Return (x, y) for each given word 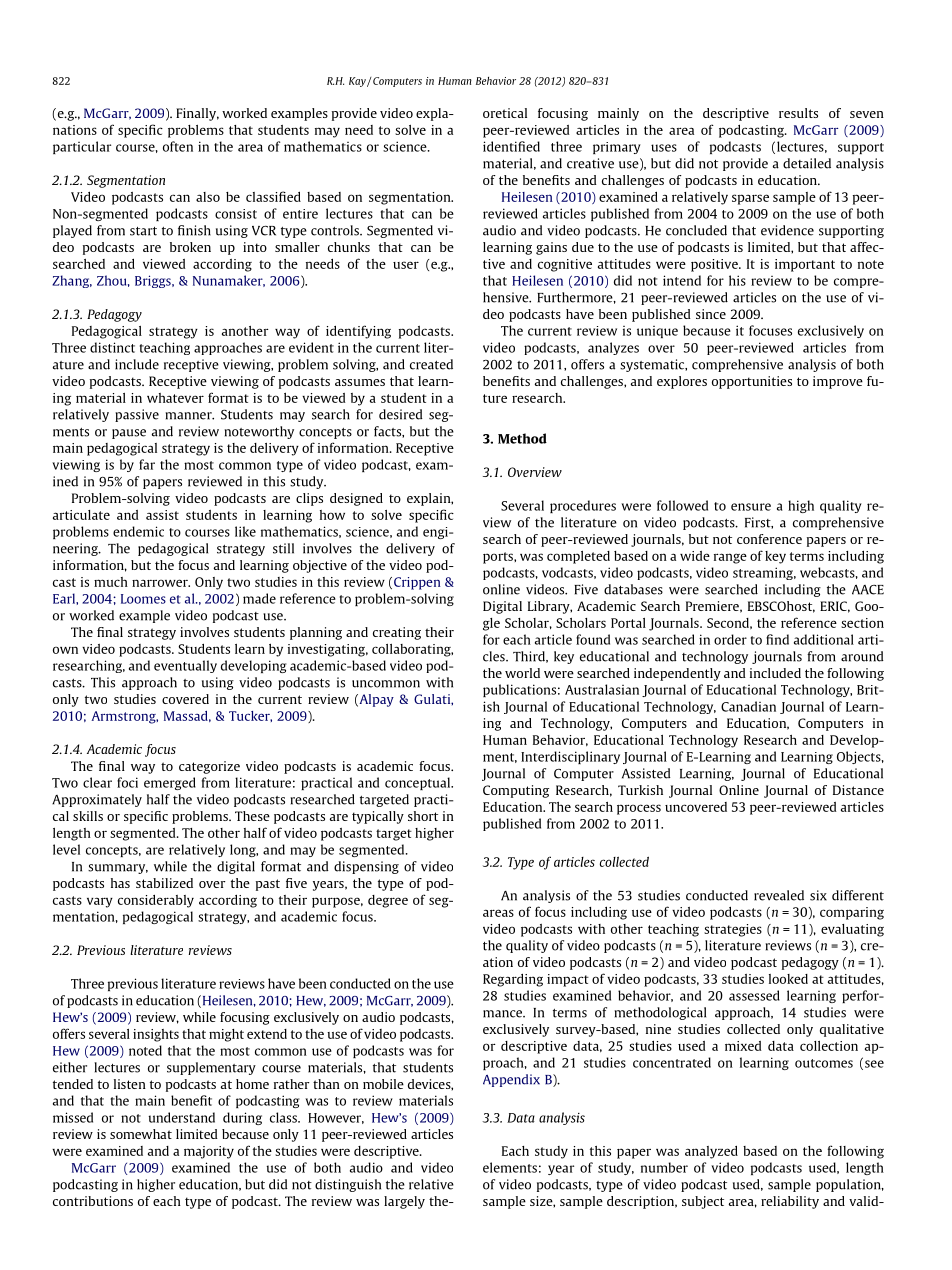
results (798, 113)
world (522, 673)
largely (404, 1202)
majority (209, 1152)
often (178, 146)
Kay (358, 82)
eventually (185, 666)
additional (824, 639)
